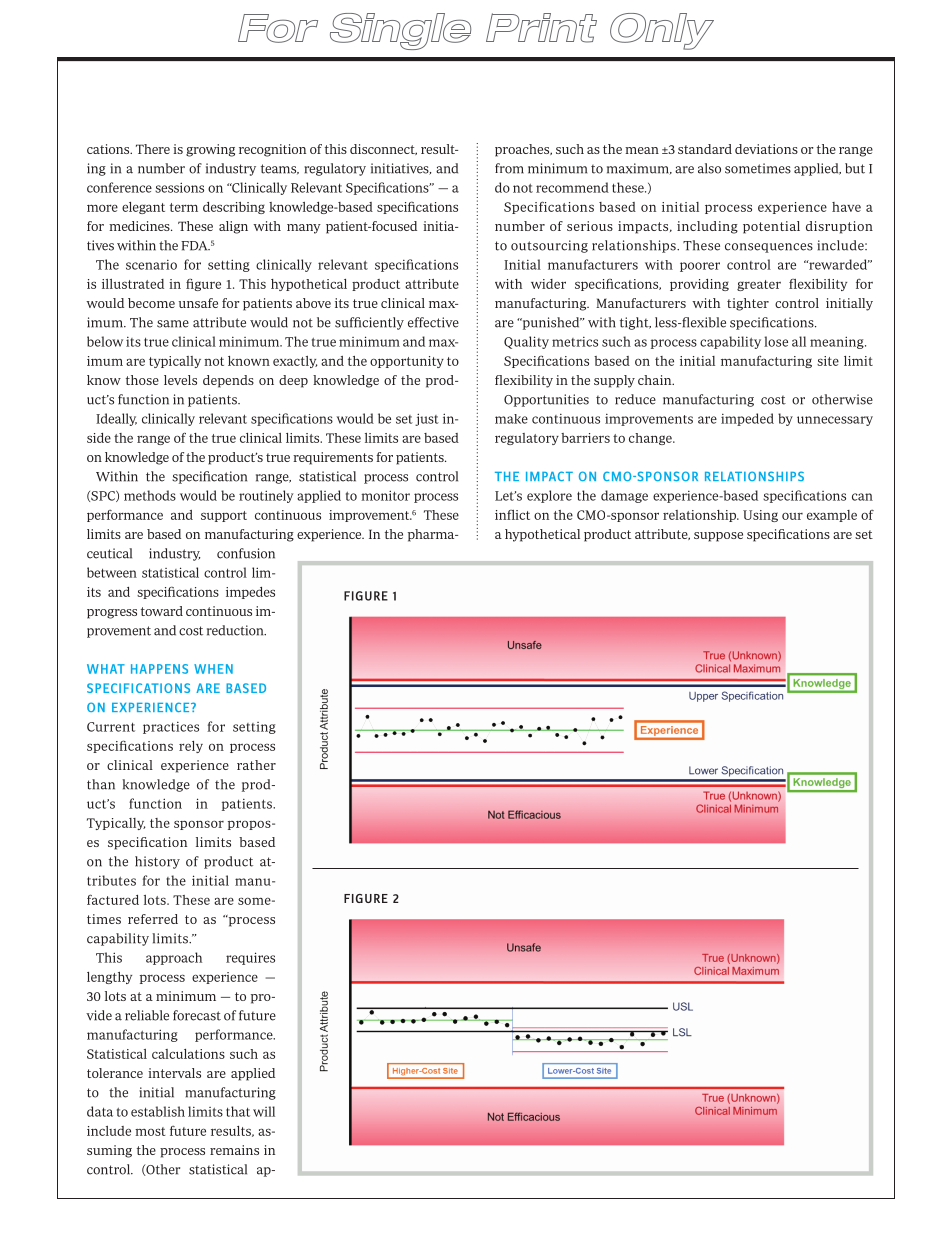 The height and width of the page is (1256, 952). What do you see at coordinates (718, 537) in the page?
I see `suppose` at bounding box center [718, 537].
